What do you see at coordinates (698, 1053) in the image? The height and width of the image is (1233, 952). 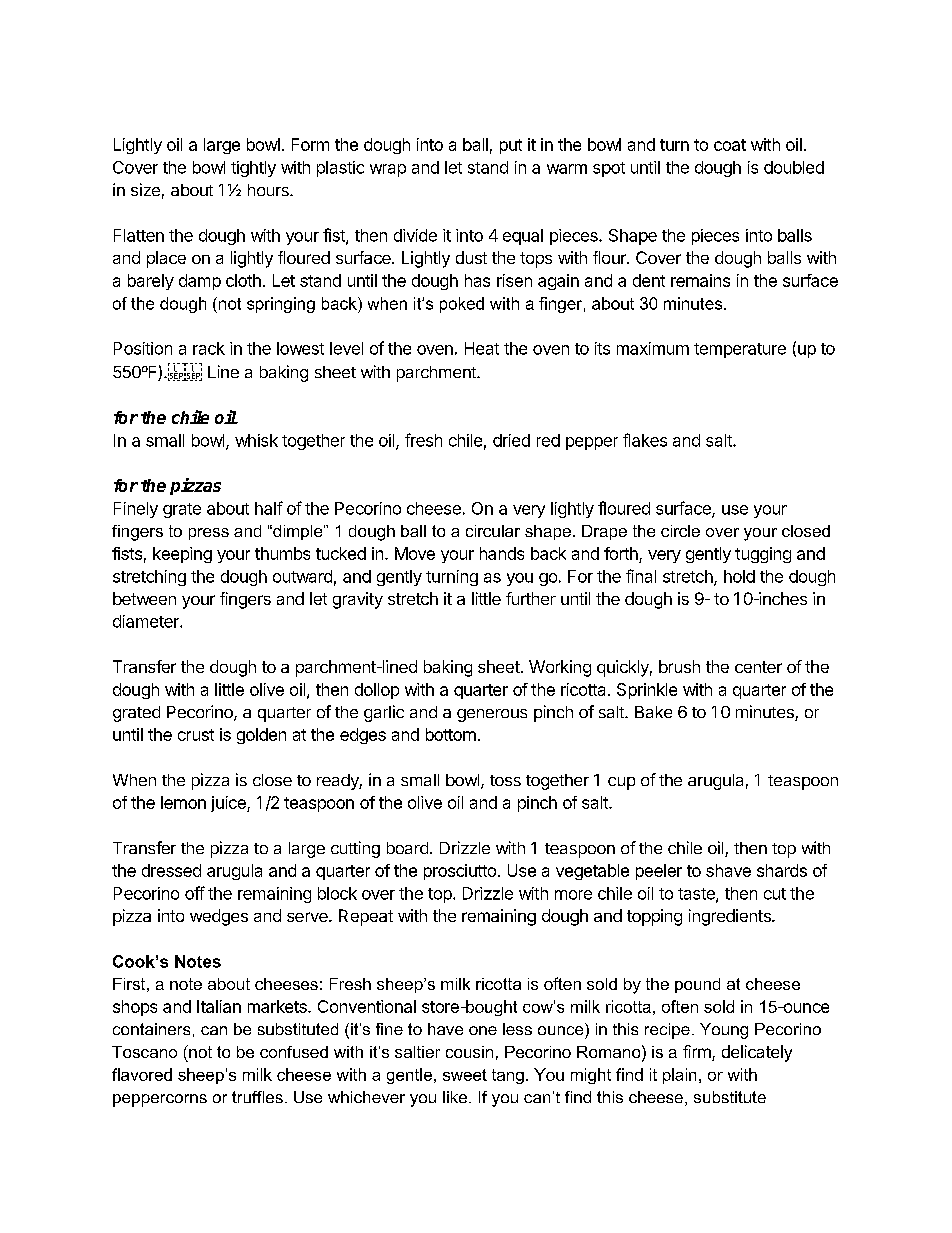 I see `firm` at bounding box center [698, 1053].
